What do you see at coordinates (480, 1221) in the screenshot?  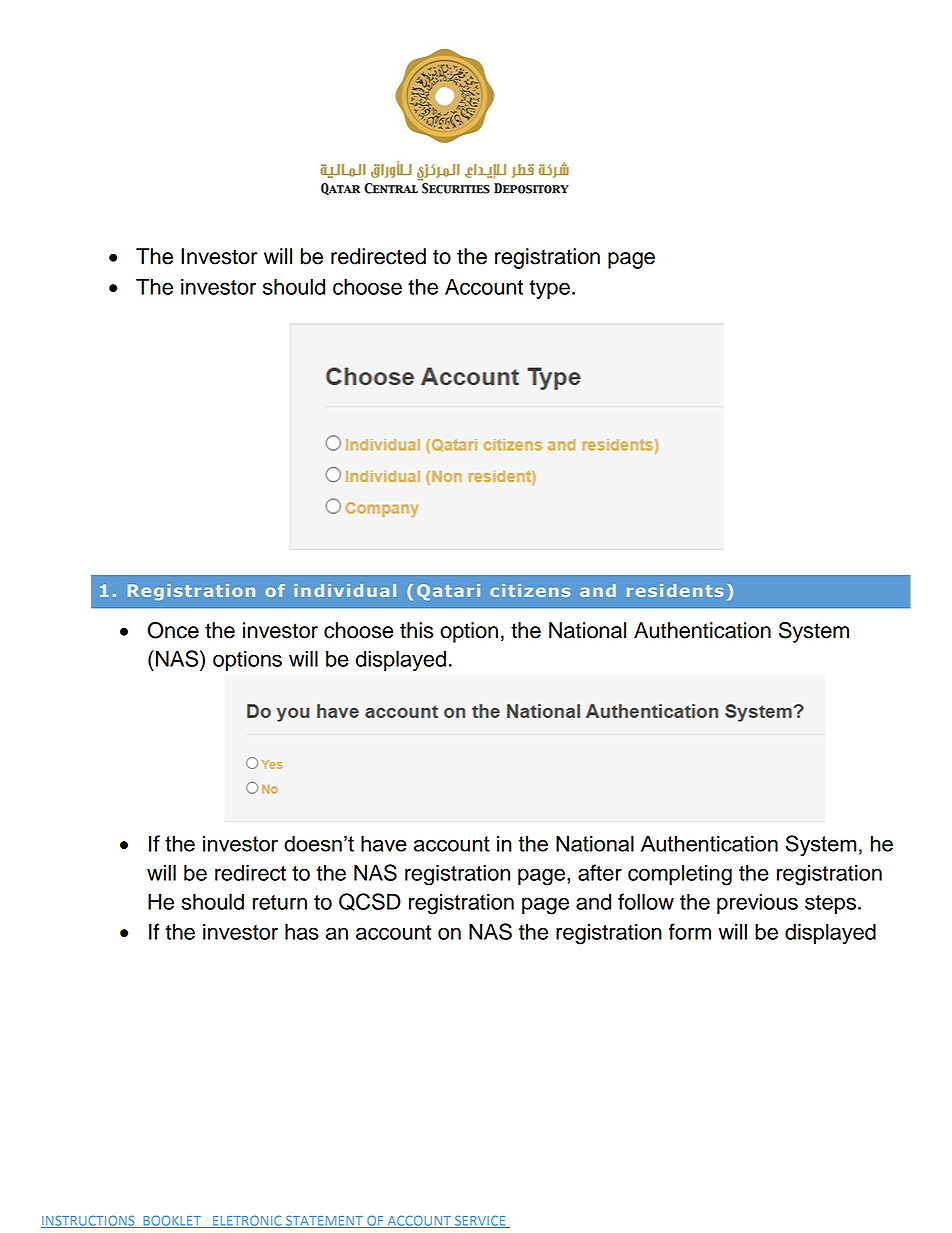 I see `SERVICE` at bounding box center [480, 1221].
